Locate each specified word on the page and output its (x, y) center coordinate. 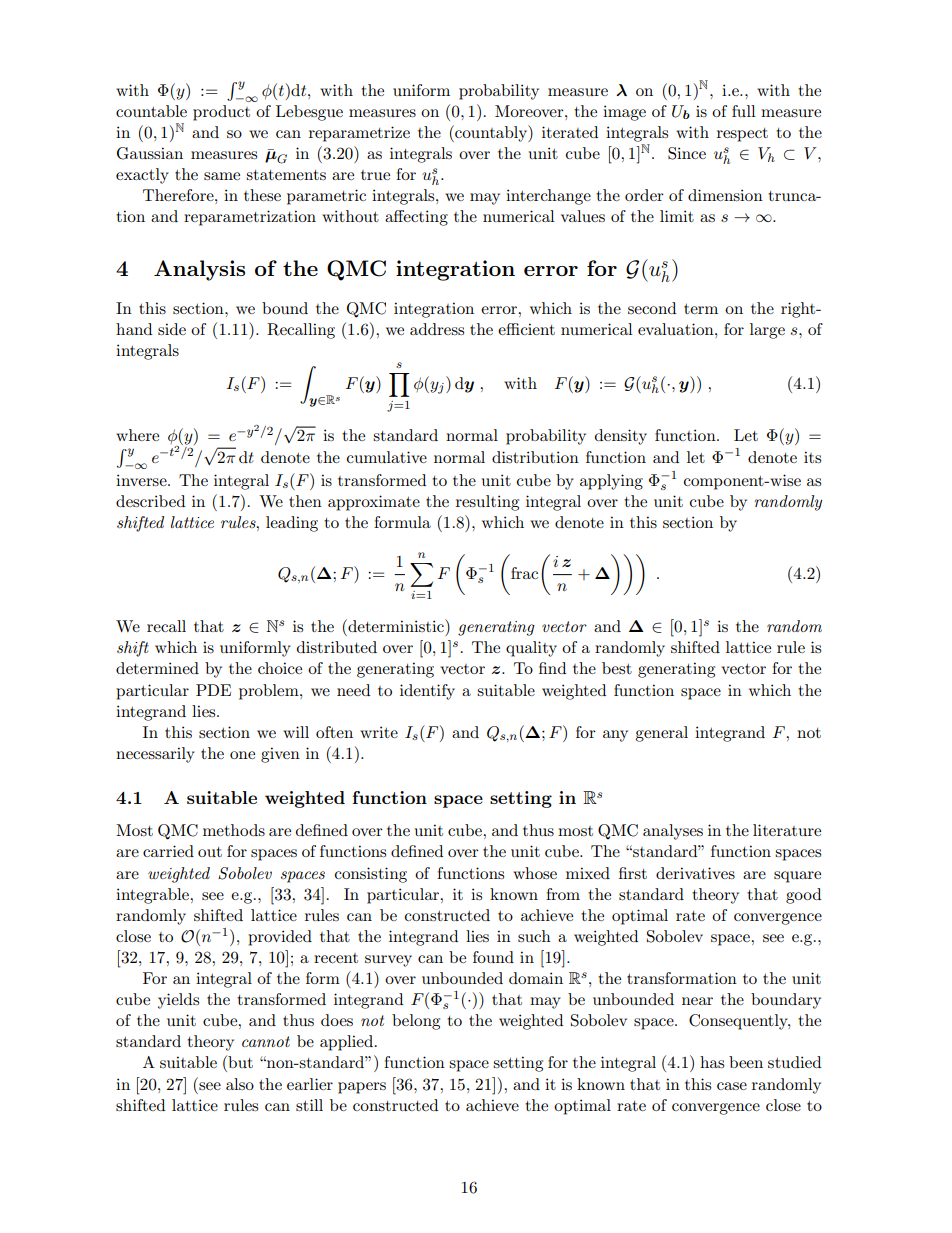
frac (524, 573)
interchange (548, 197)
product (221, 113)
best (617, 668)
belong (416, 1022)
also (240, 1084)
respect (742, 135)
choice (280, 668)
